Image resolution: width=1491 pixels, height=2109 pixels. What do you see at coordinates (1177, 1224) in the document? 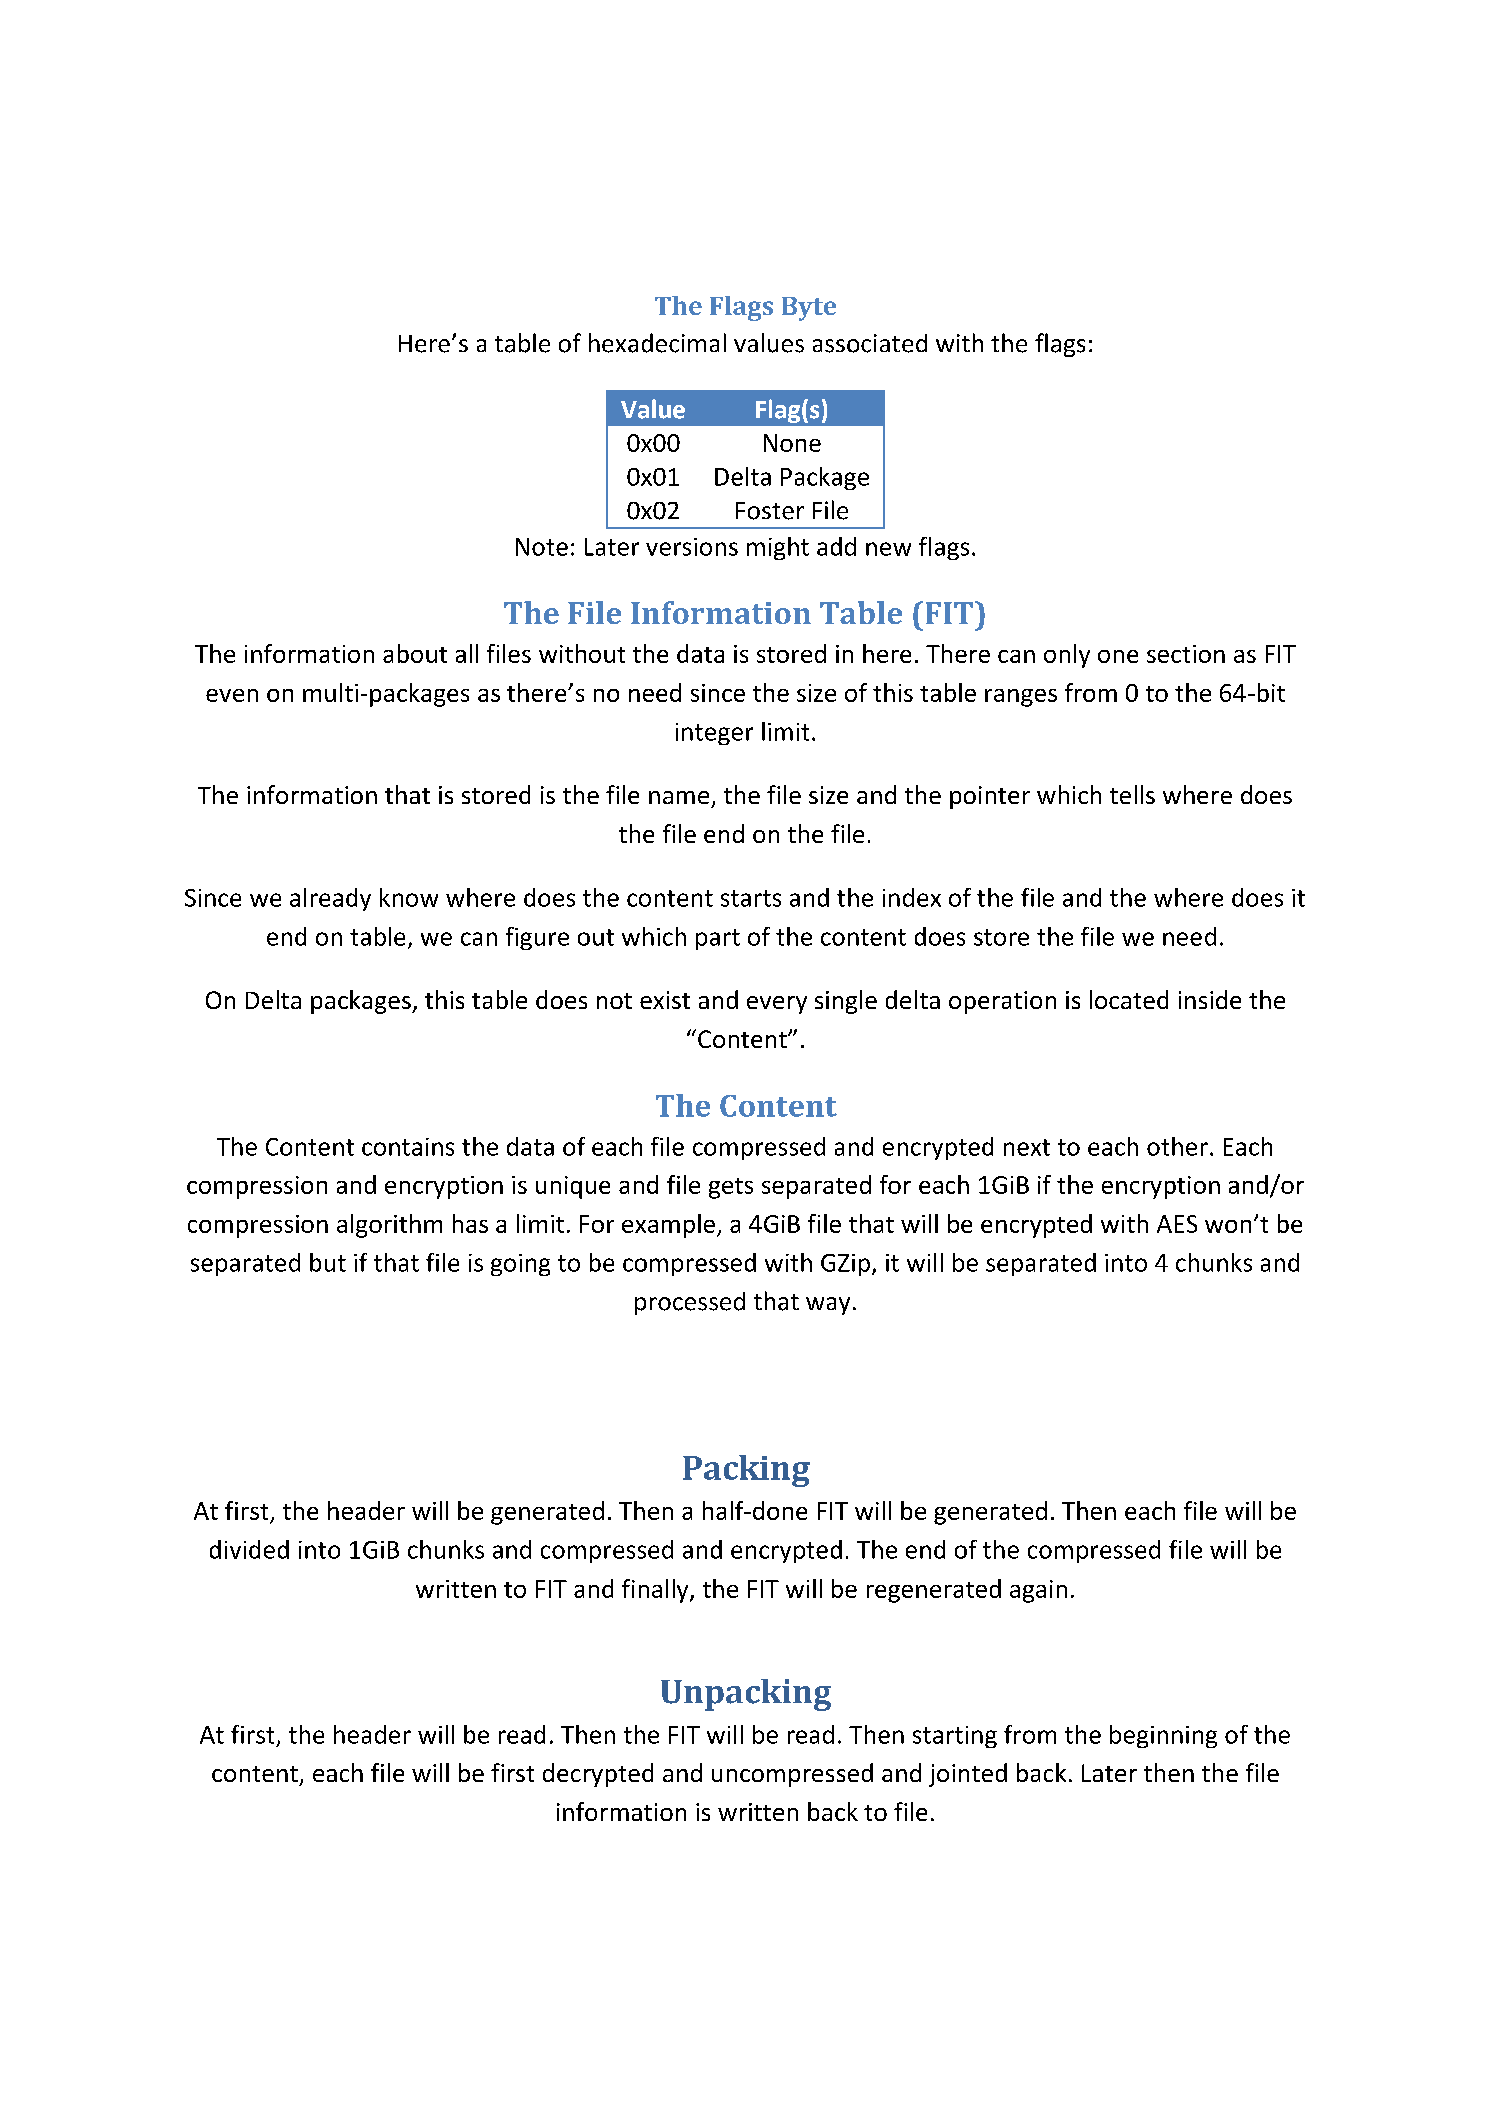
I see `AES` at bounding box center [1177, 1224].
